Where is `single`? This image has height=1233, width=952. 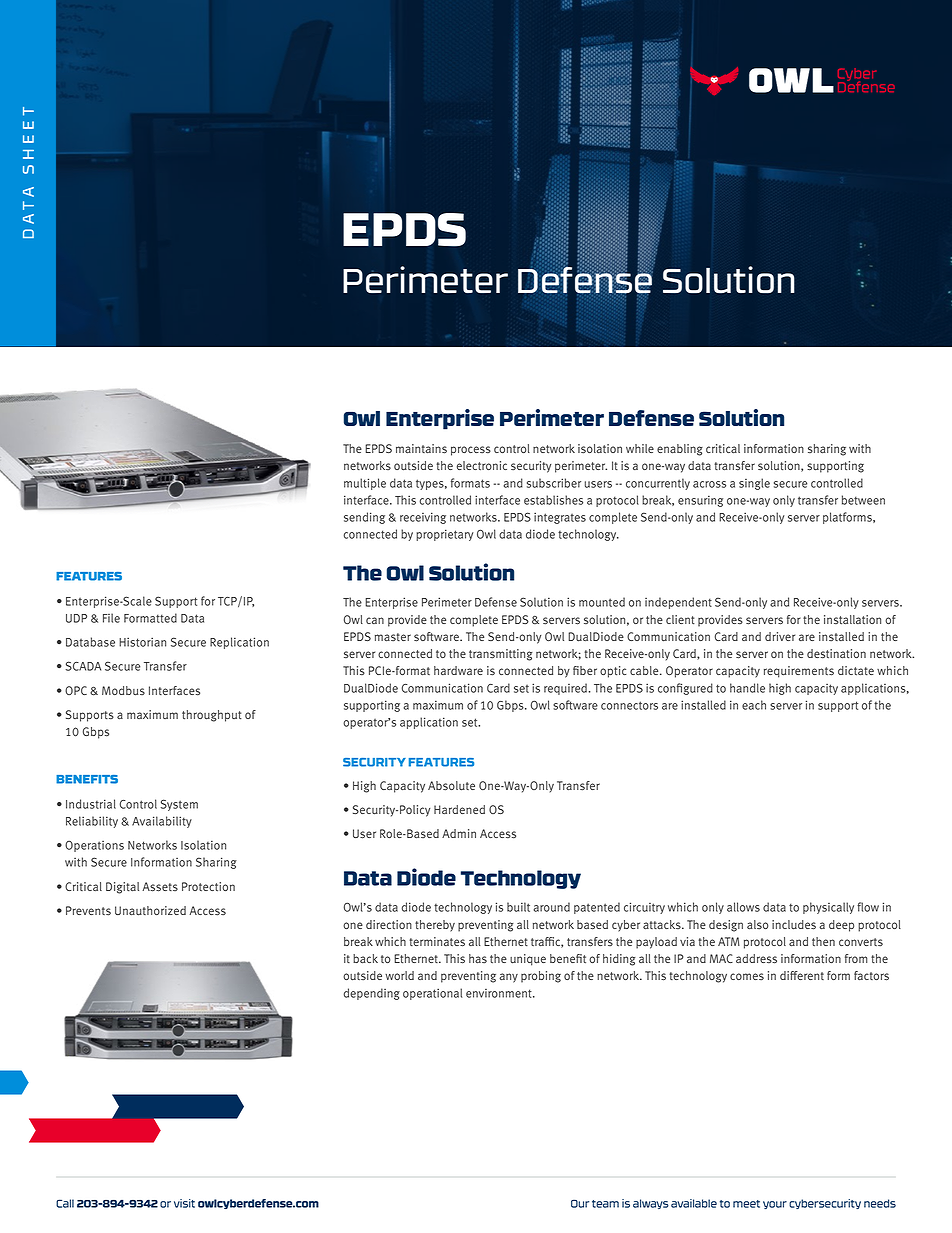
single is located at coordinates (754, 484).
